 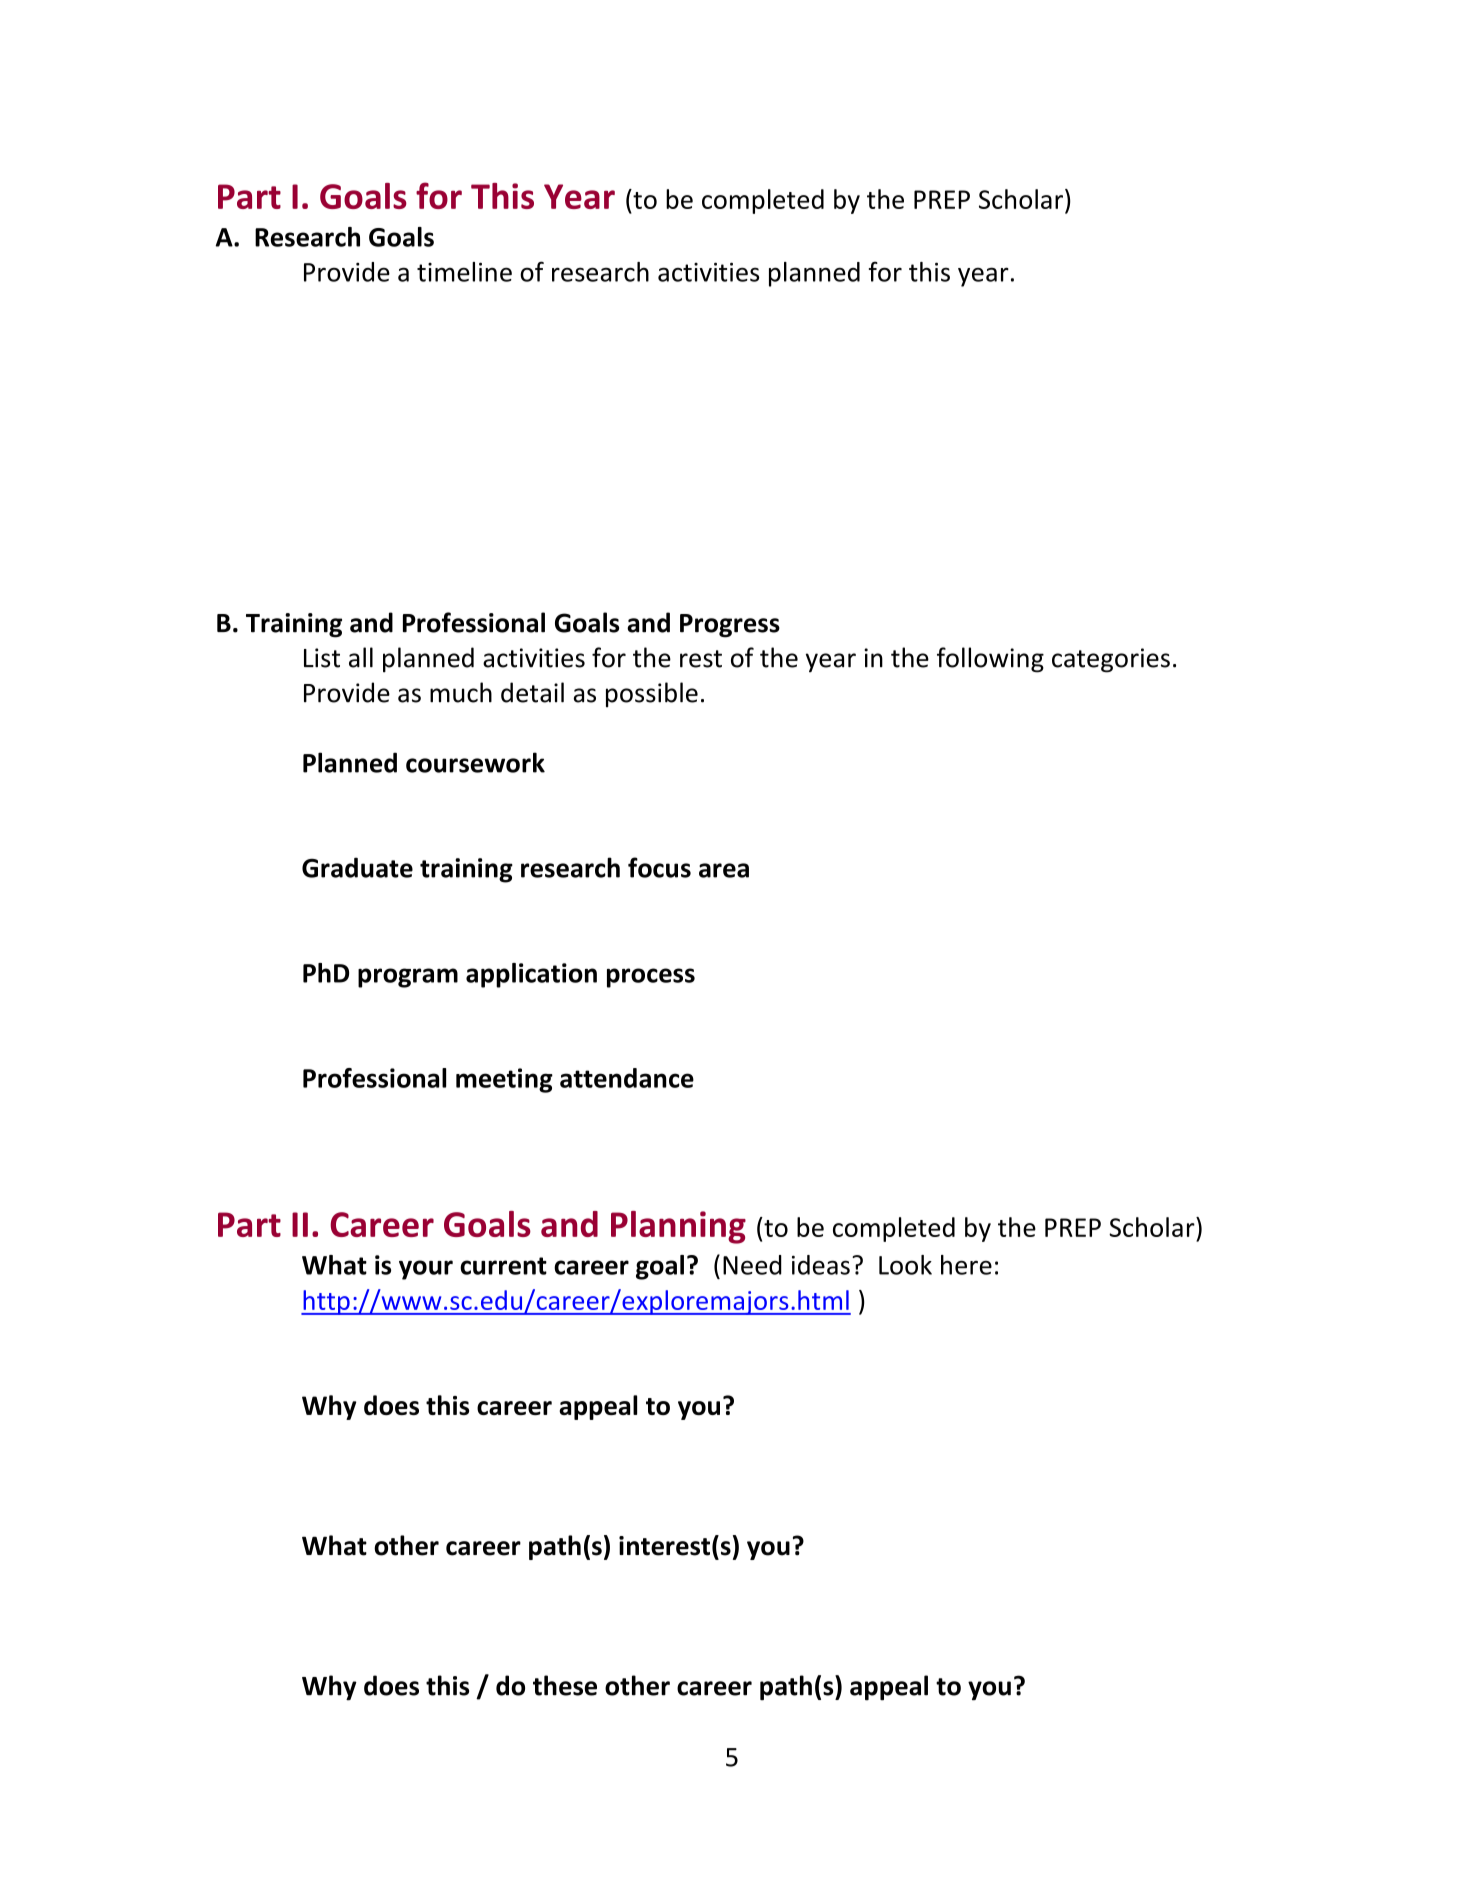 I want to click on timeline, so click(x=464, y=272).
